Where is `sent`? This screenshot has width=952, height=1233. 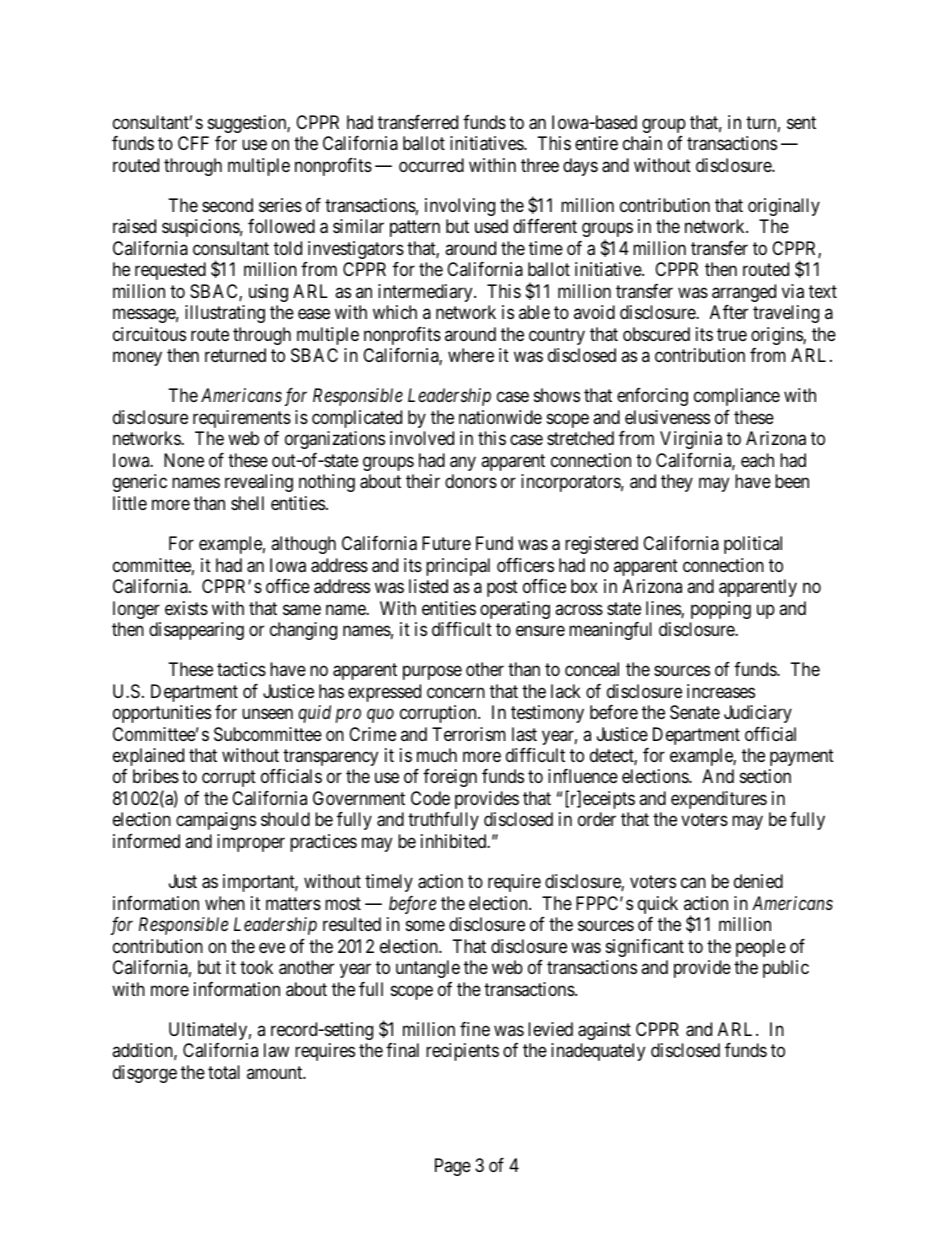 sent is located at coordinates (801, 122).
